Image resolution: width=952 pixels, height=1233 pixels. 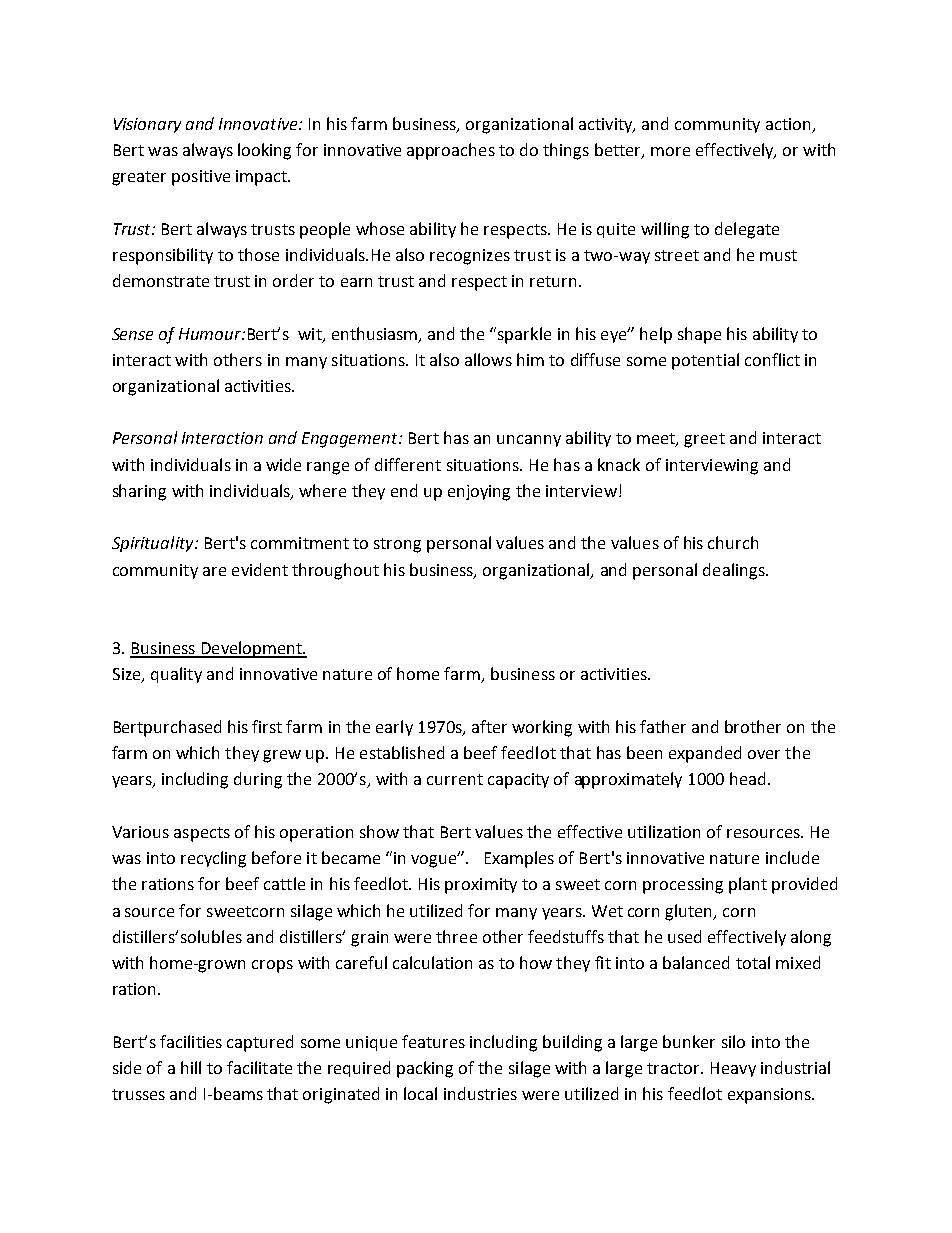 I want to click on Heavy, so click(x=733, y=1069).
